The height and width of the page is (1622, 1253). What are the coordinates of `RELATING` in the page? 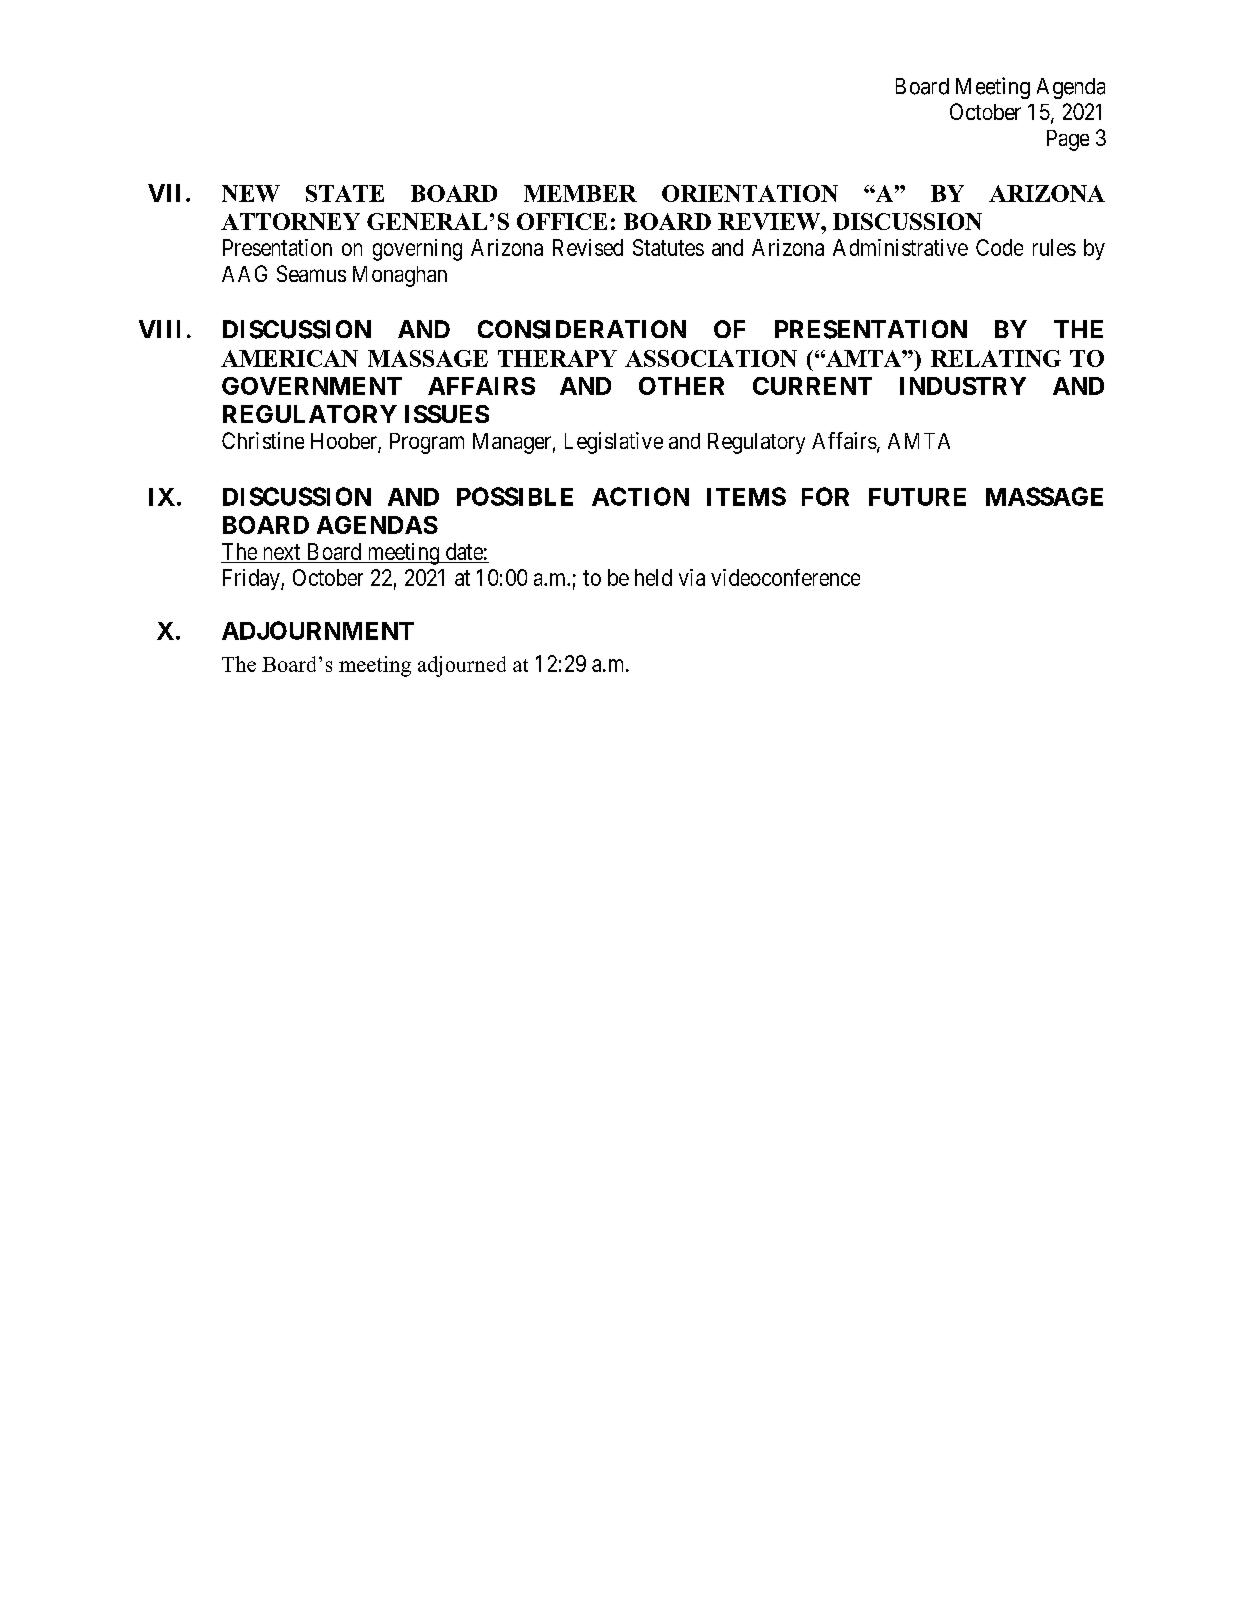 It's located at (996, 358).
